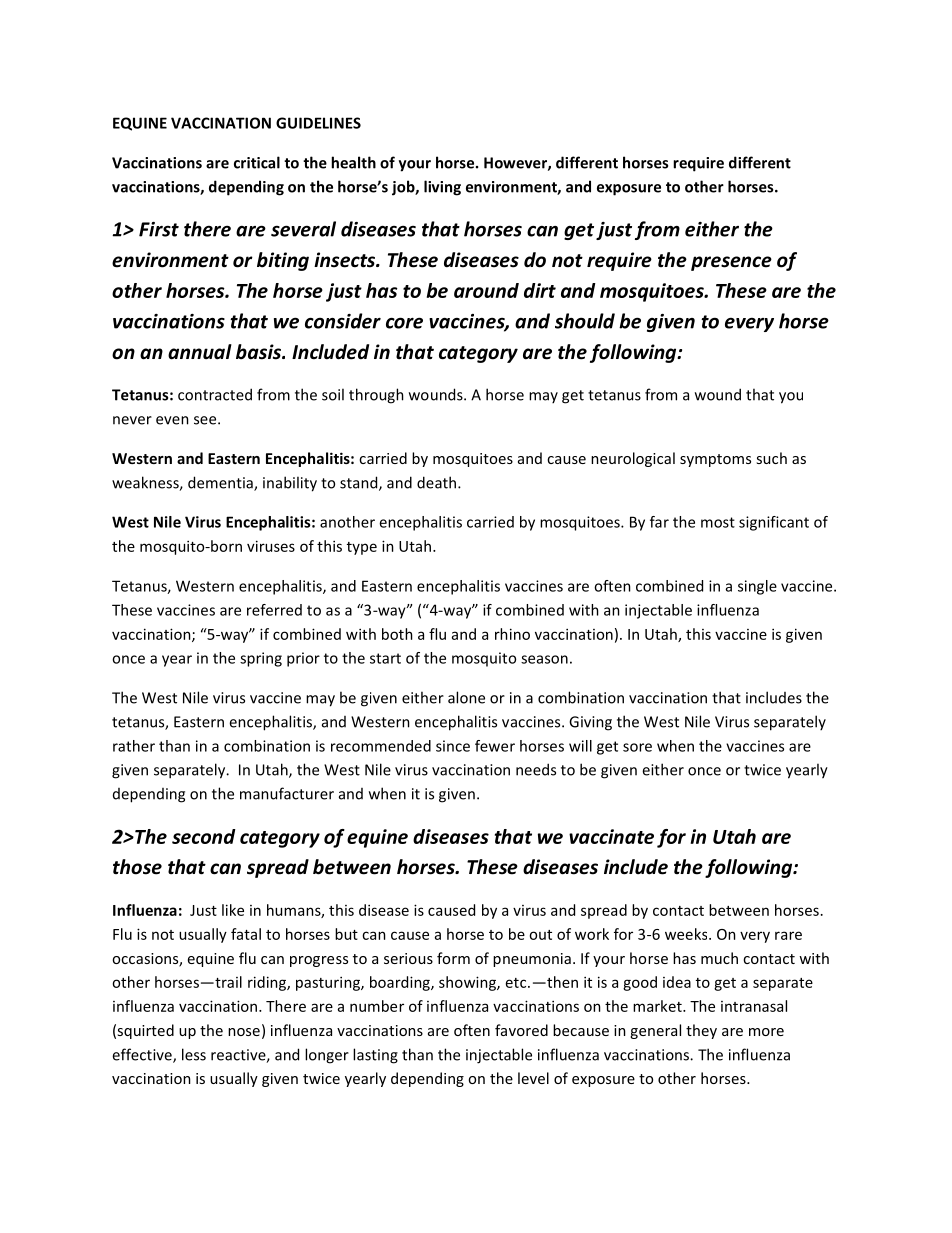 The image size is (952, 1233). What do you see at coordinates (521, 1030) in the screenshot?
I see `favored` at bounding box center [521, 1030].
